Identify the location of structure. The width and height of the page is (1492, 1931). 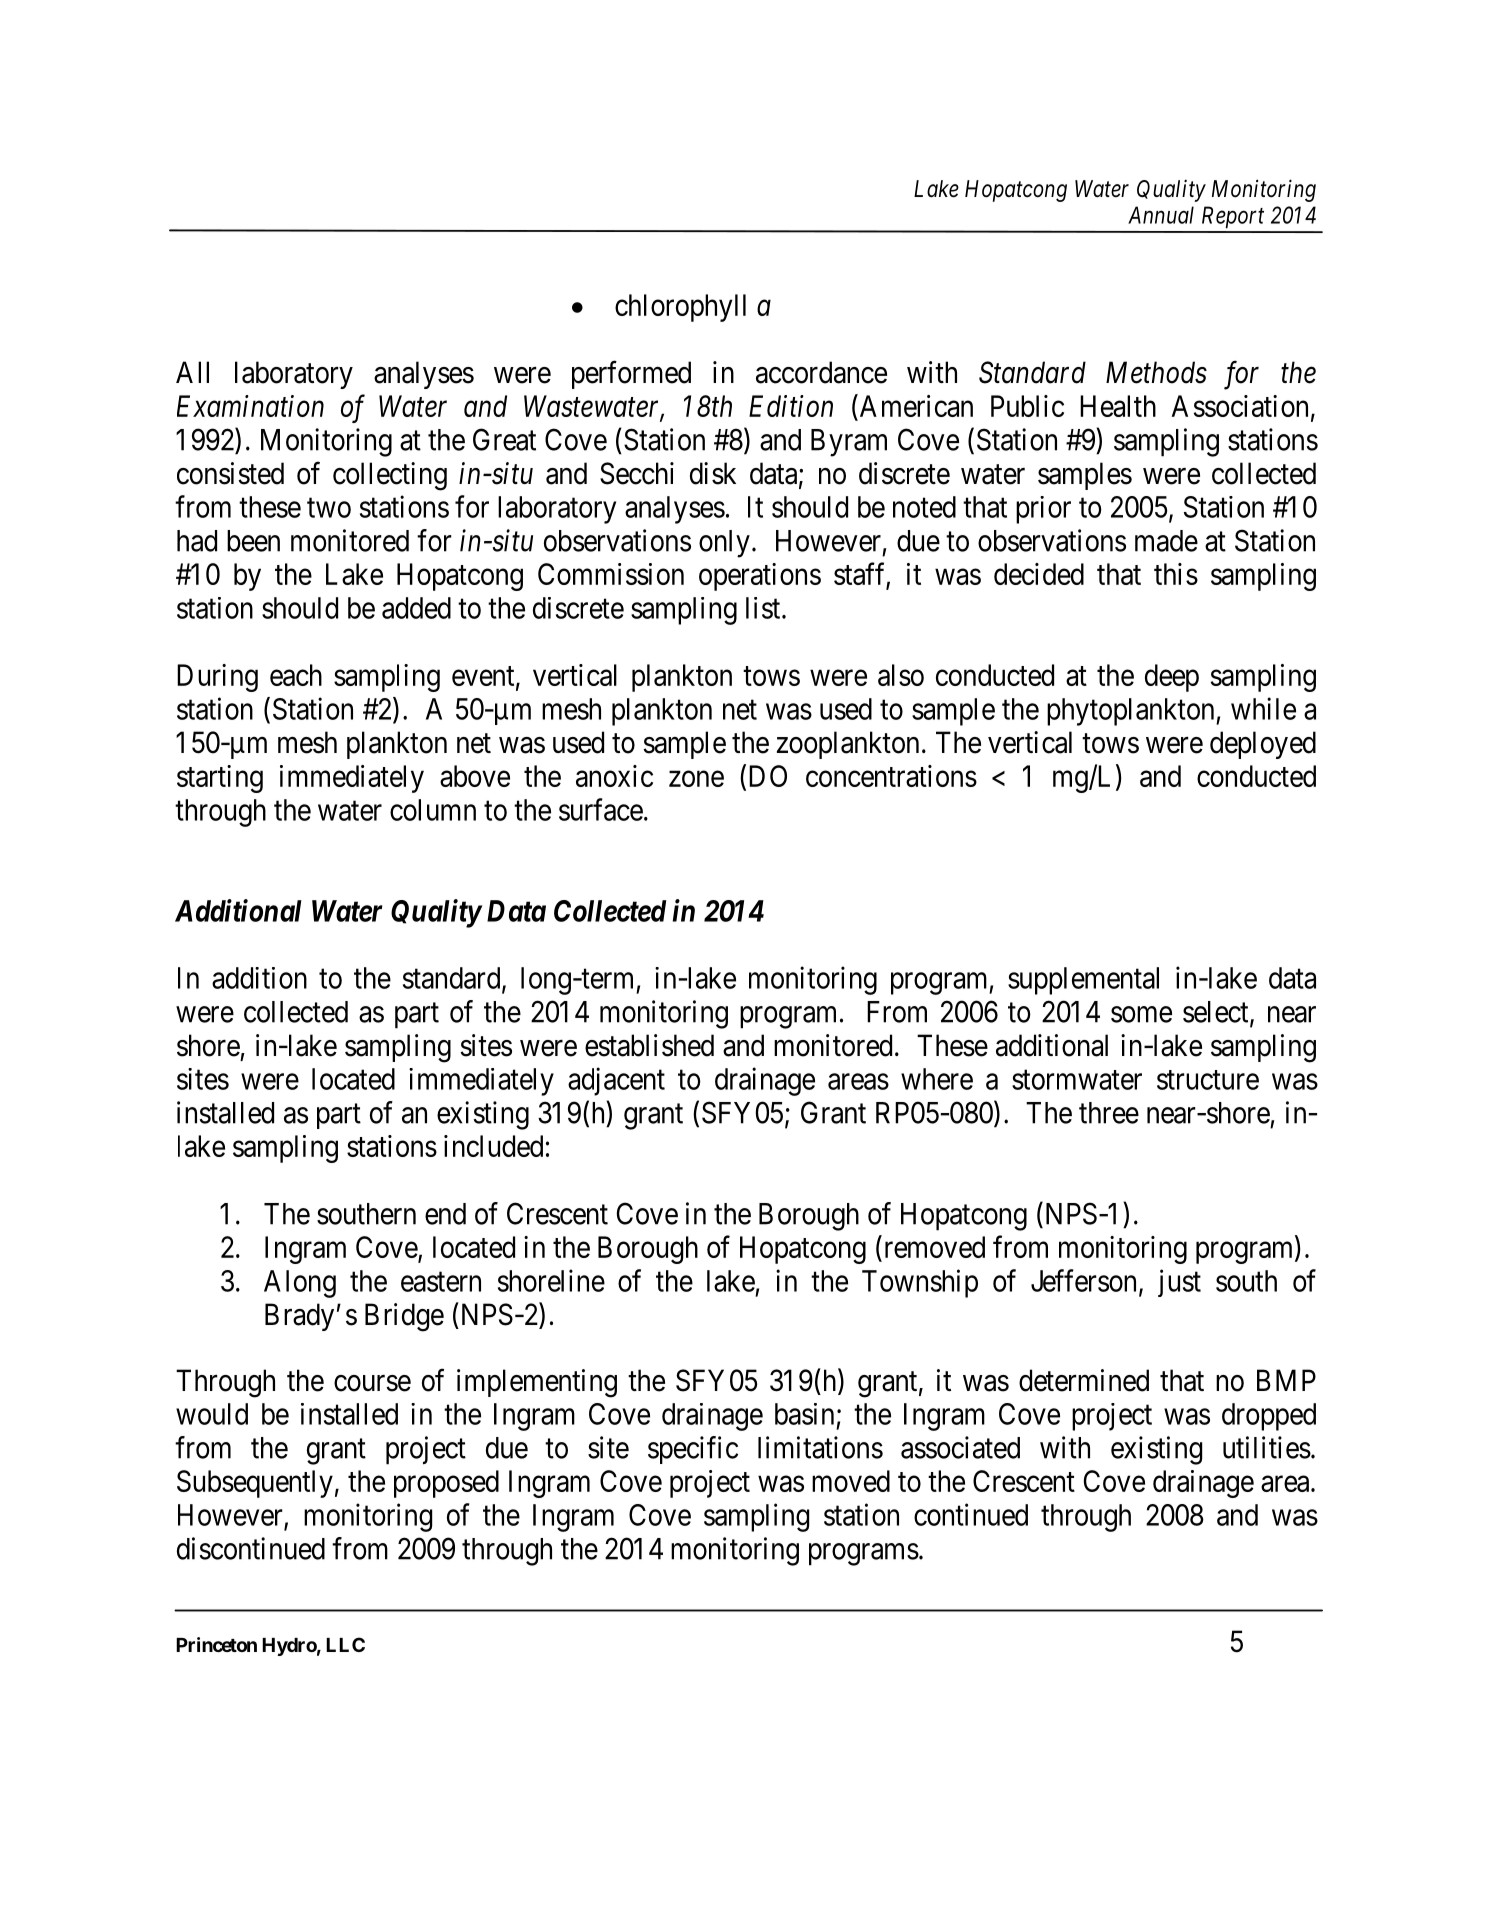
(1208, 1080).
